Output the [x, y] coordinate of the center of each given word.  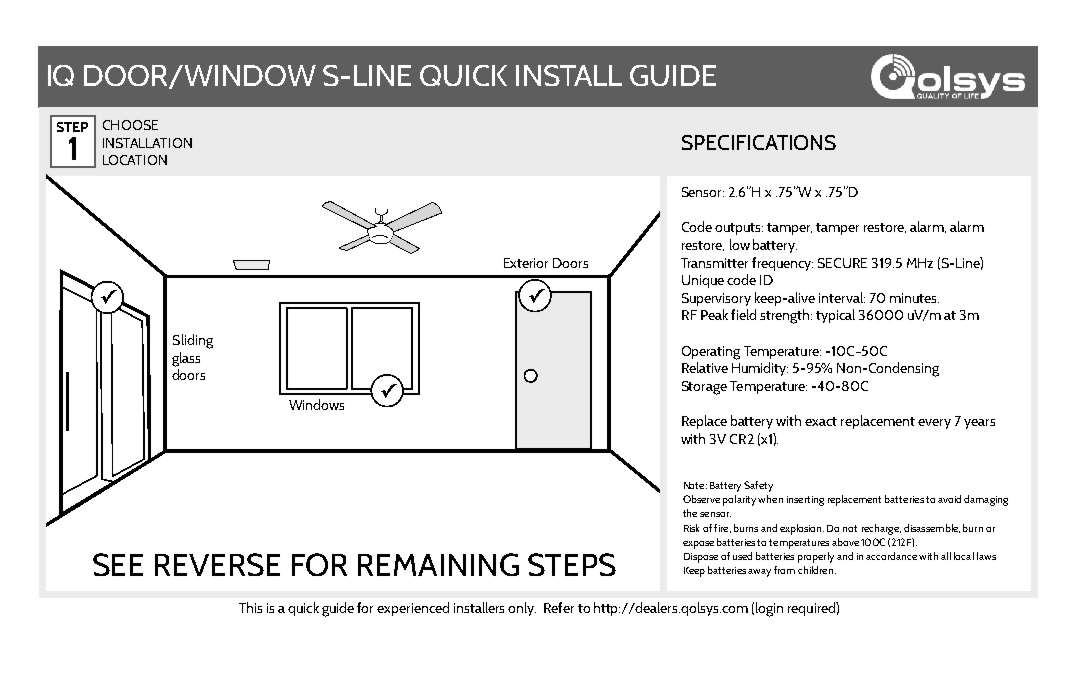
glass [186, 359]
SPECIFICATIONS [759, 142]
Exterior [526, 263]
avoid [949, 499]
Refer [559, 607]
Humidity [760, 369]
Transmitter [714, 263]
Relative [705, 367]
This [250, 607]
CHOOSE [130, 125]
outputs [739, 229]
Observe [701, 499]
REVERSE [217, 564]
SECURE [842, 263]
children [815, 570]
